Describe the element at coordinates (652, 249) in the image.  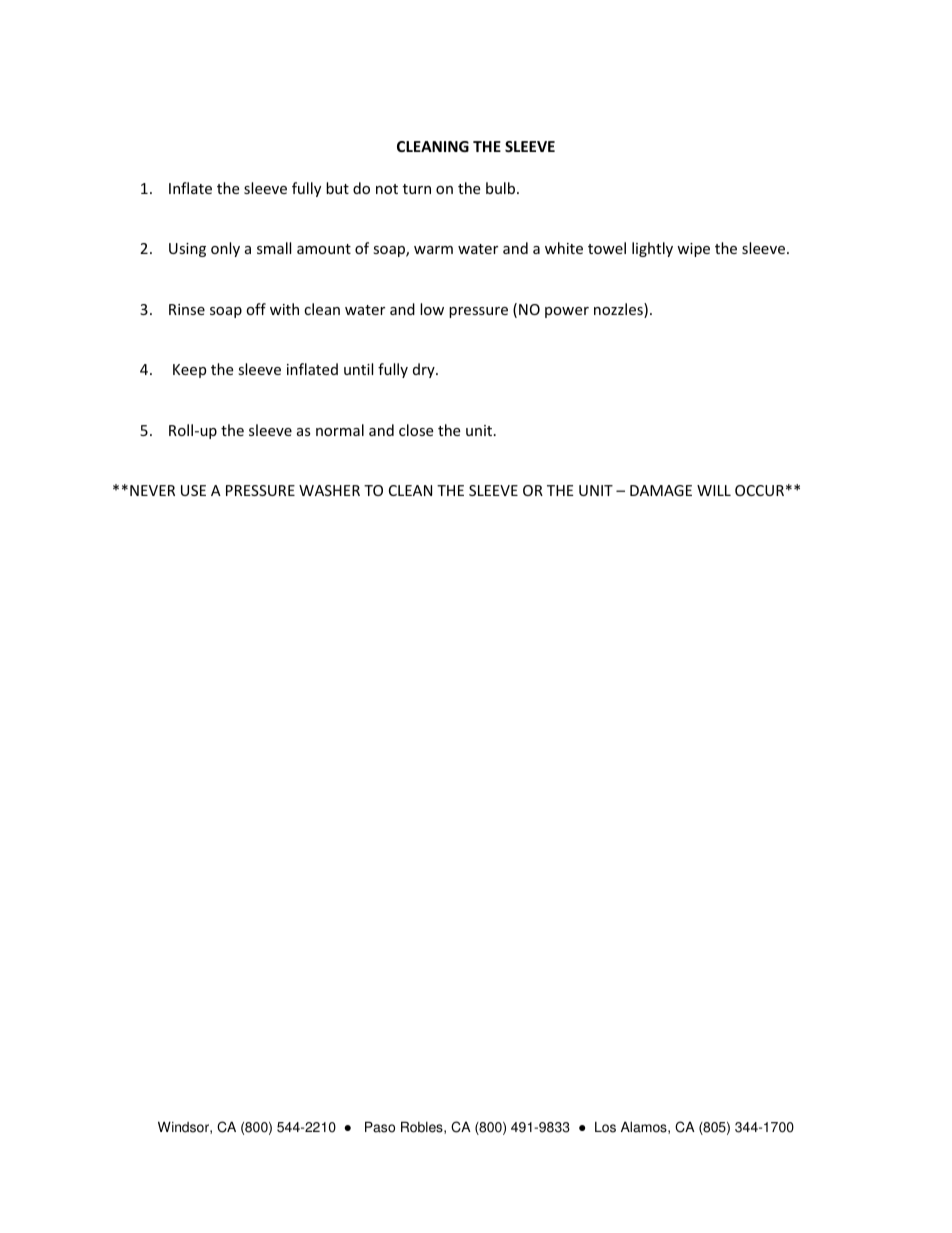
I see `lightly` at that location.
